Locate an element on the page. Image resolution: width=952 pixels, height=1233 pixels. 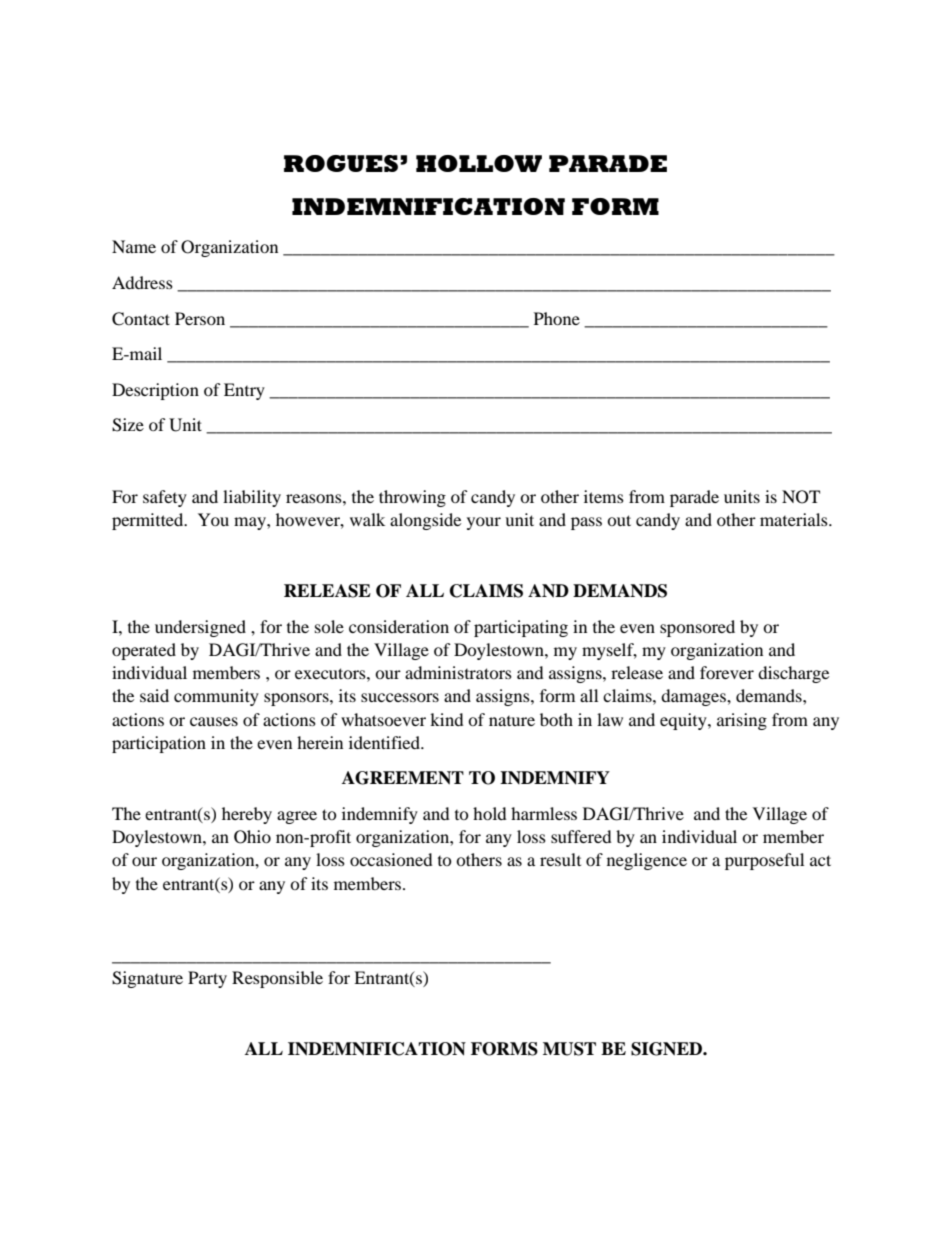
HOLLOW is located at coordinates (479, 163).
